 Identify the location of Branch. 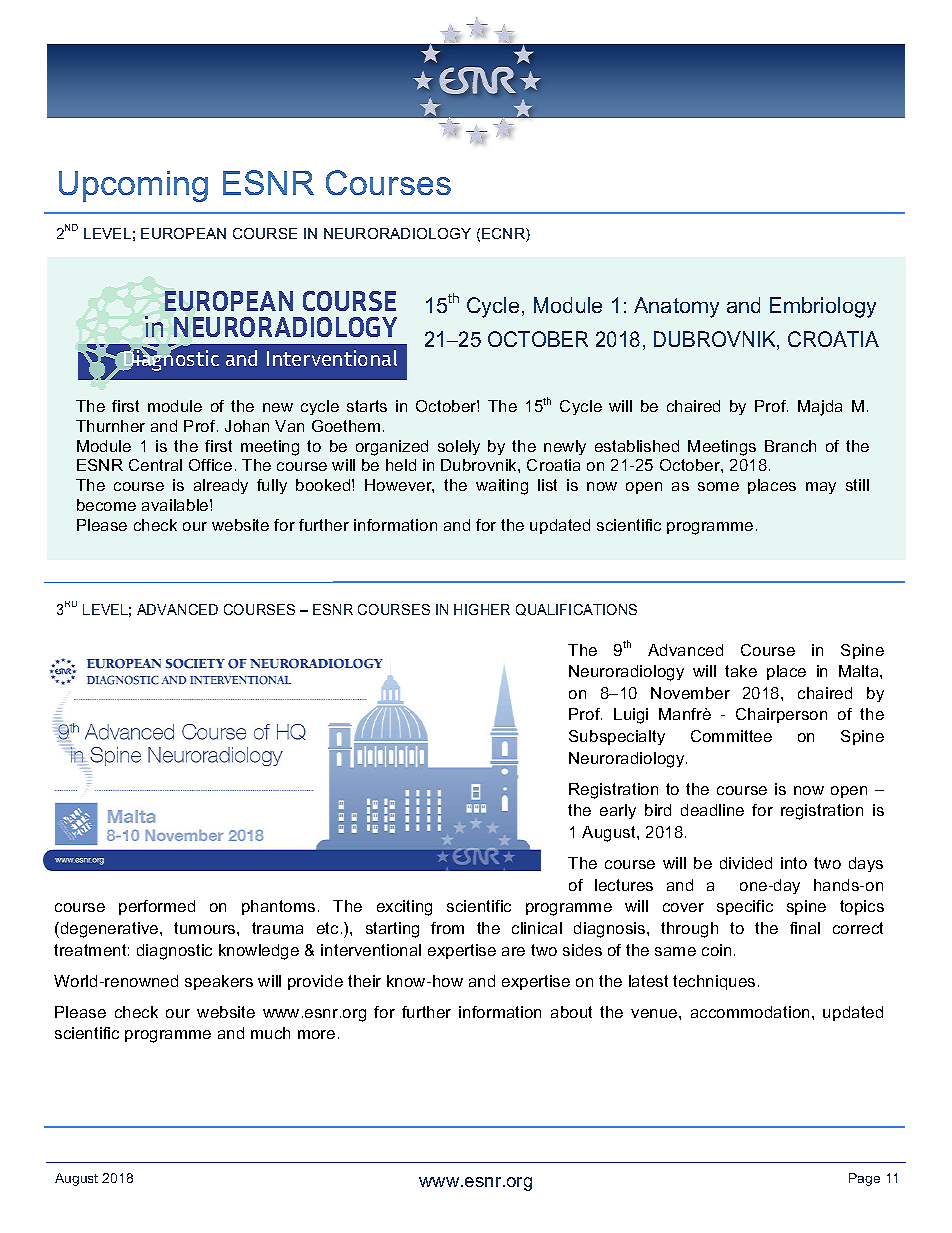
(790, 446).
